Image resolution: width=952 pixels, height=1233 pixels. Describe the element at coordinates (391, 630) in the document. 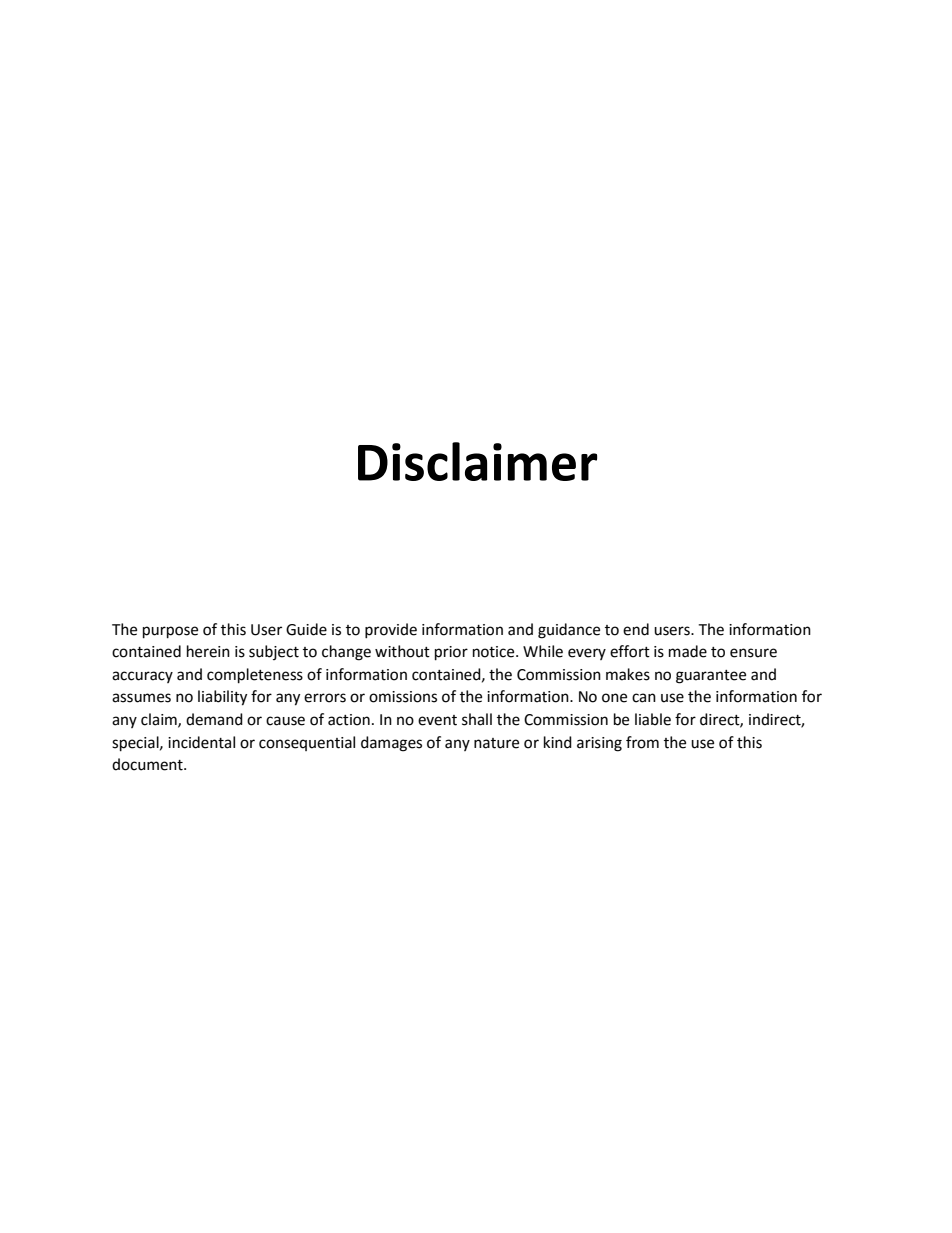

I see `provide` at that location.
